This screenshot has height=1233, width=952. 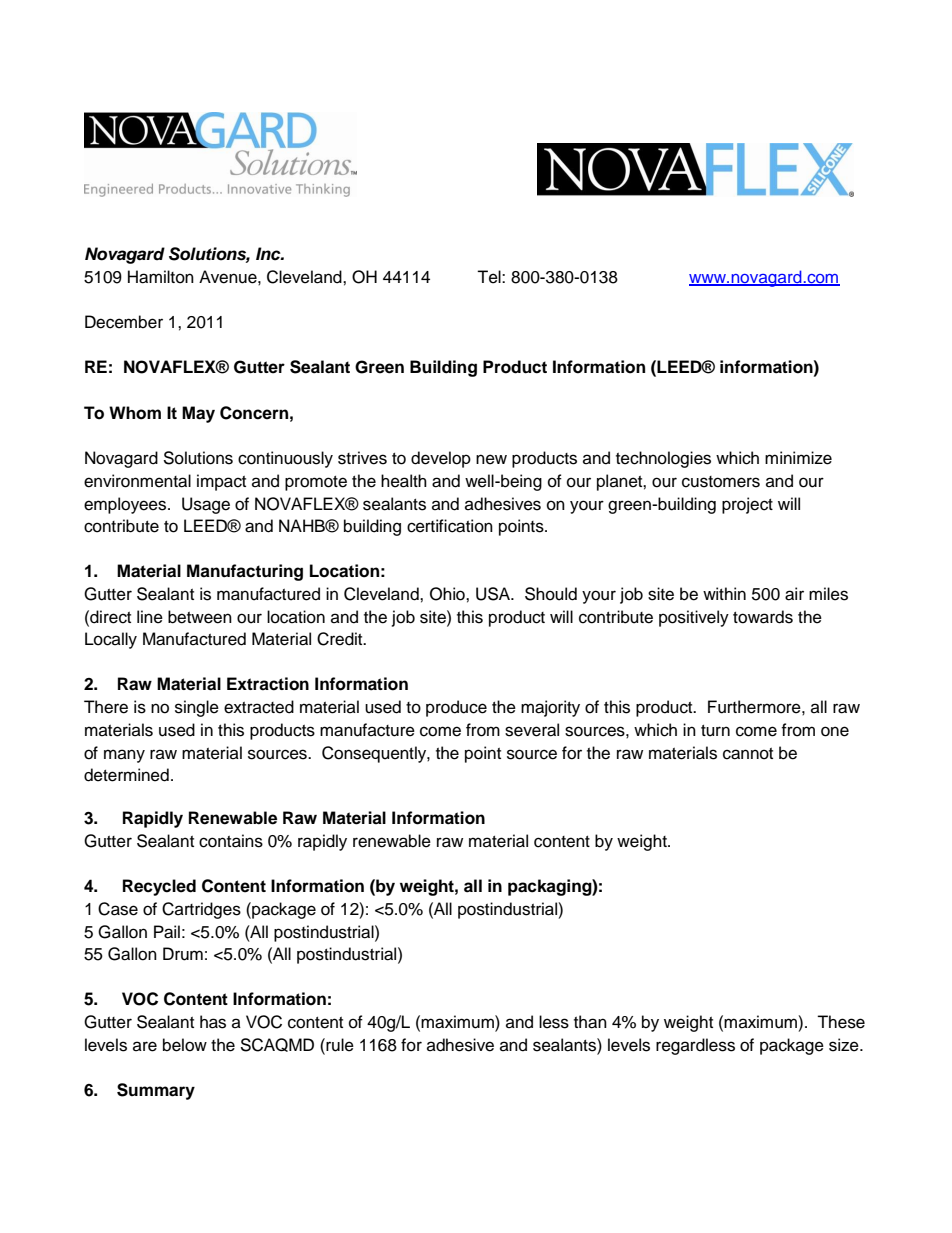 What do you see at coordinates (200, 617) in the screenshot?
I see `between` at bounding box center [200, 617].
